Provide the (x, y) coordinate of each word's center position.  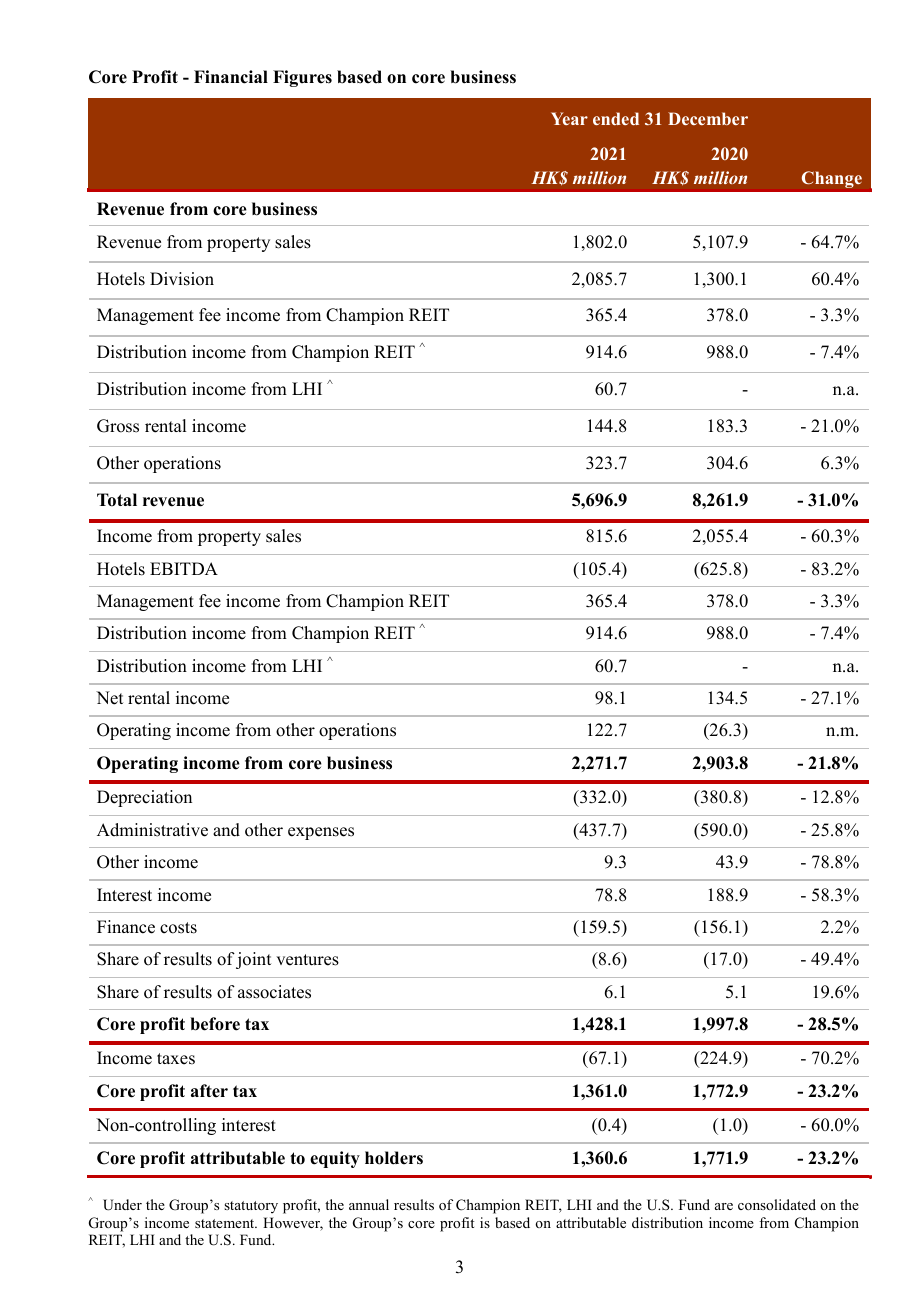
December (708, 118)
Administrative (152, 830)
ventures (307, 960)
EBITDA (184, 568)
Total (117, 500)
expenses (321, 833)
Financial (231, 77)
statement (226, 1223)
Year (569, 118)
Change (832, 179)
